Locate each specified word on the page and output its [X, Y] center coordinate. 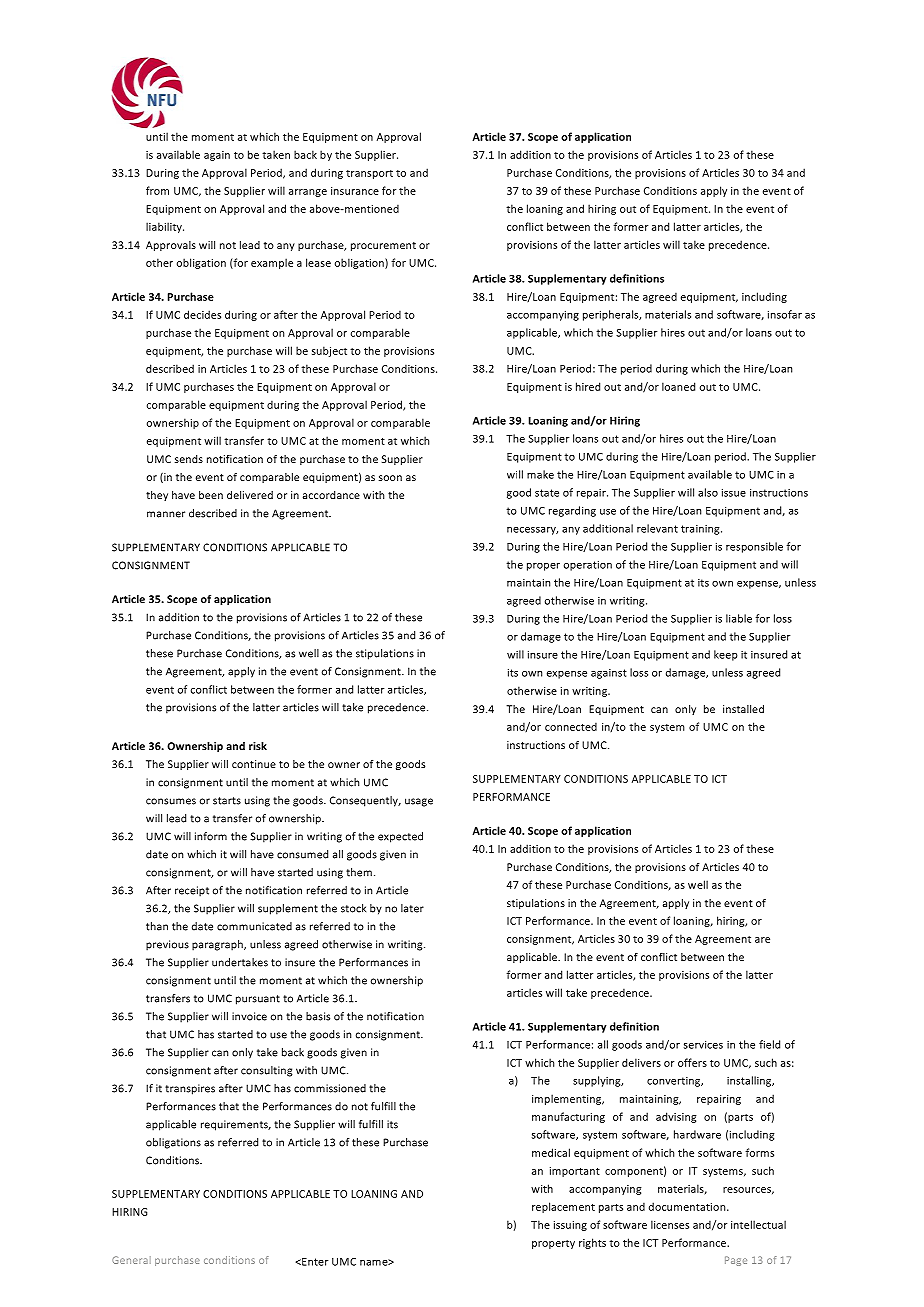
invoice [249, 1016]
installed [743, 709]
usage [419, 802]
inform [211, 836]
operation [588, 565]
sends [189, 459]
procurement [383, 246]
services [703, 1044]
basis [318, 1016]
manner [166, 514]
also [708, 492]
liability [165, 227]
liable [739, 618]
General [131, 1260]
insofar [785, 314]
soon [390, 478]
